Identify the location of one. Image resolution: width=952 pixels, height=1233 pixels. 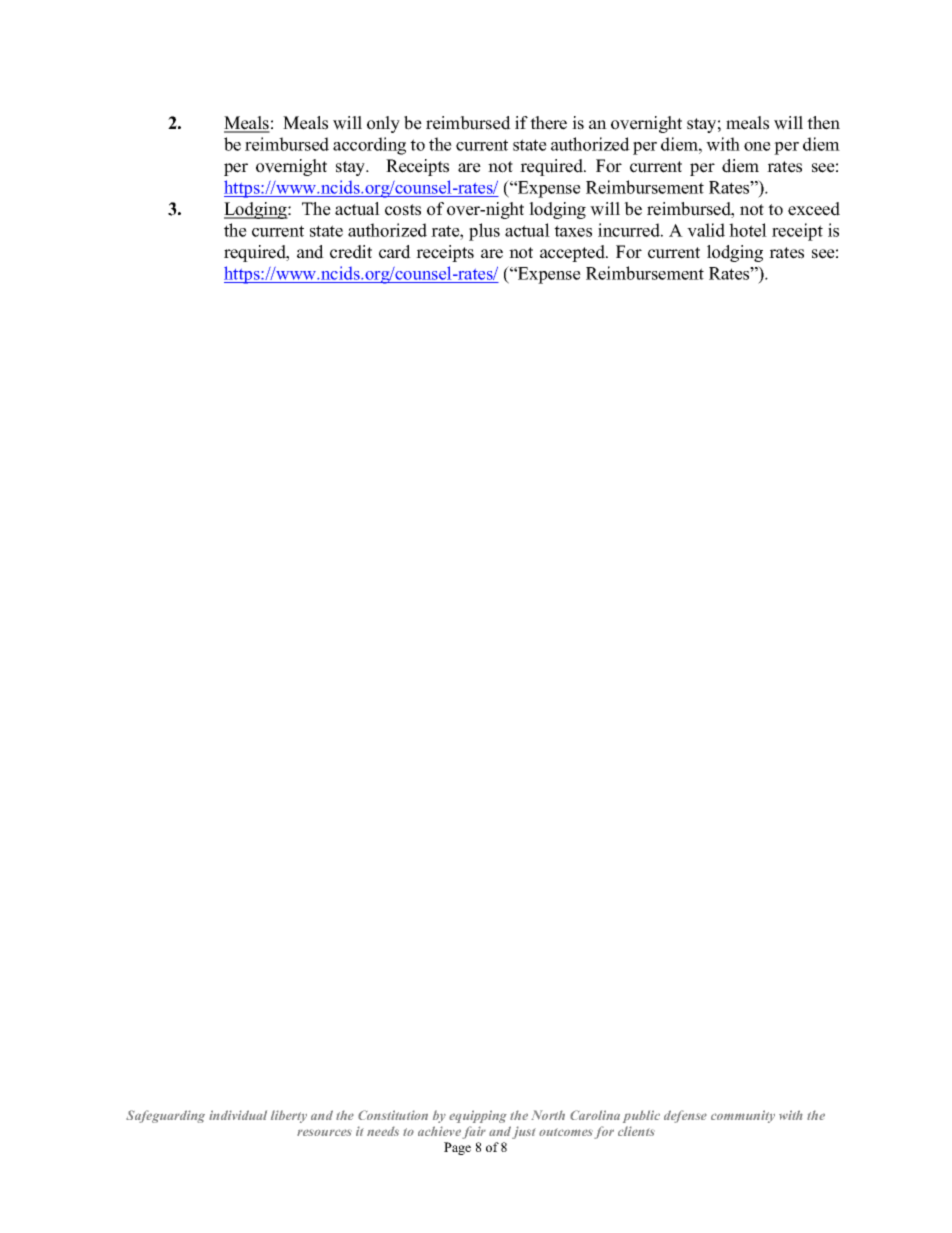
(757, 146).
